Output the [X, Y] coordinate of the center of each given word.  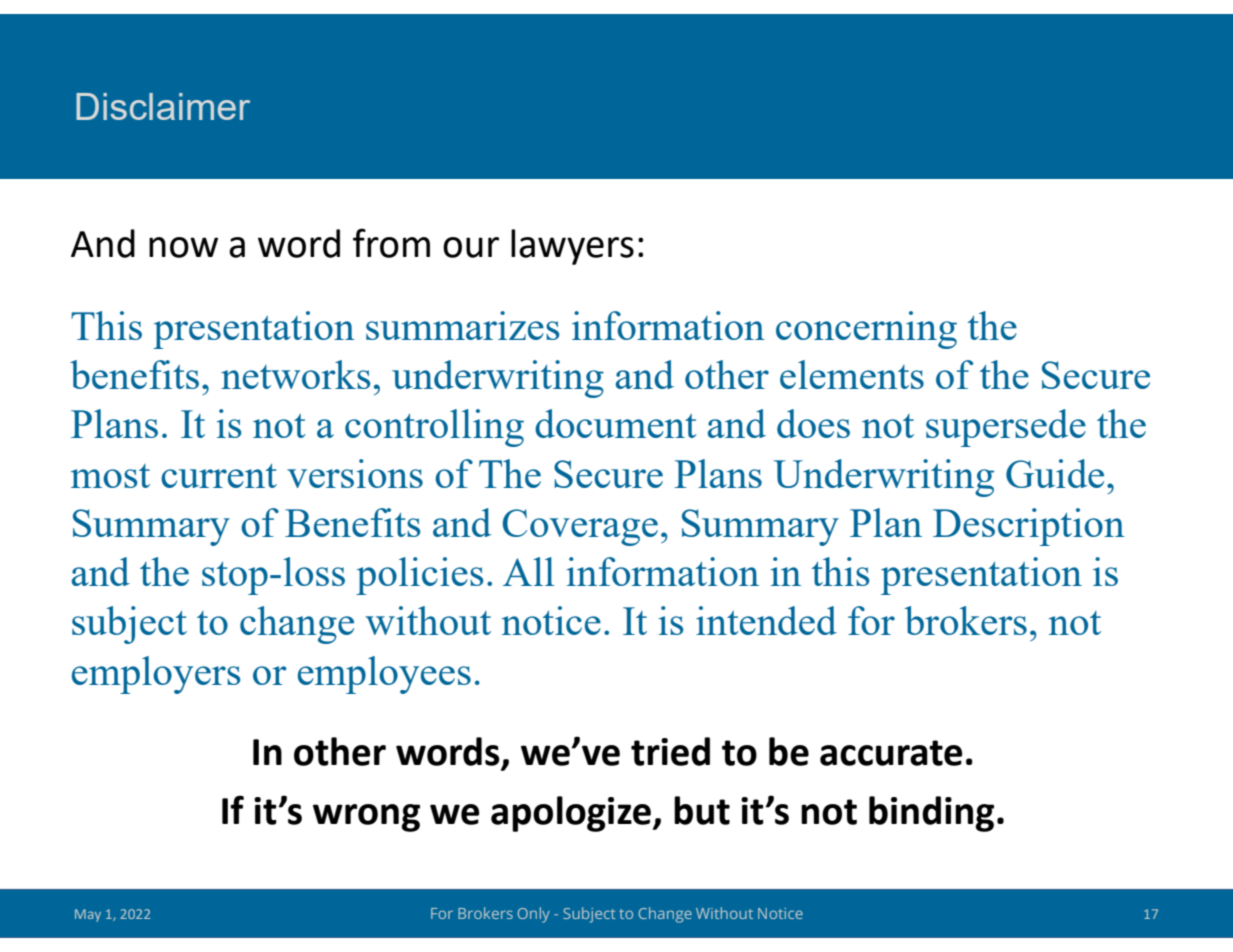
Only [534, 915]
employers [156, 675]
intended [766, 620]
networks [296, 374]
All [528, 571]
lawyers [572, 247]
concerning [866, 330]
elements [852, 374]
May [88, 915]
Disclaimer [163, 106]
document [616, 423]
